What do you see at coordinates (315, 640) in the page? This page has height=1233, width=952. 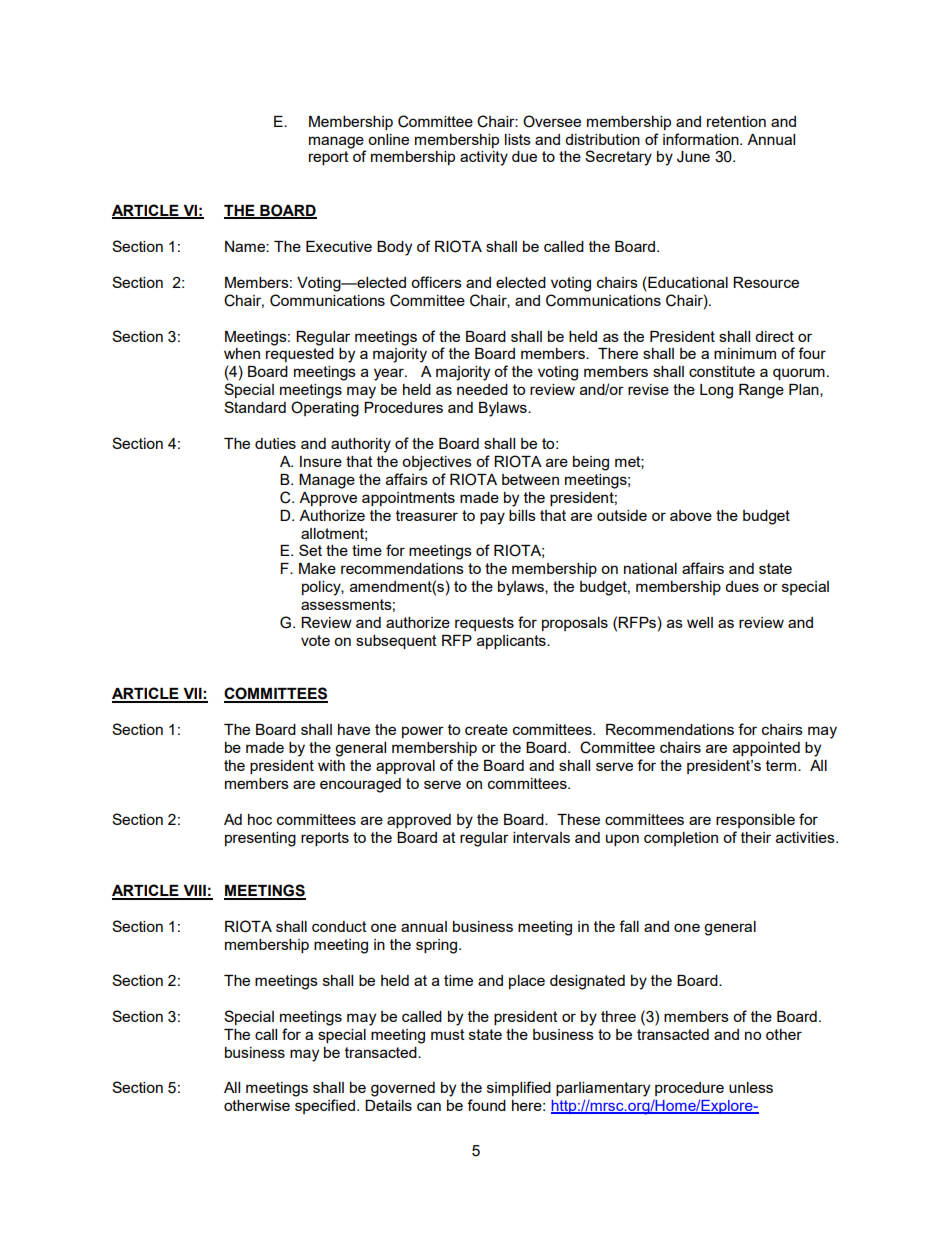 I see `vote` at bounding box center [315, 640].
